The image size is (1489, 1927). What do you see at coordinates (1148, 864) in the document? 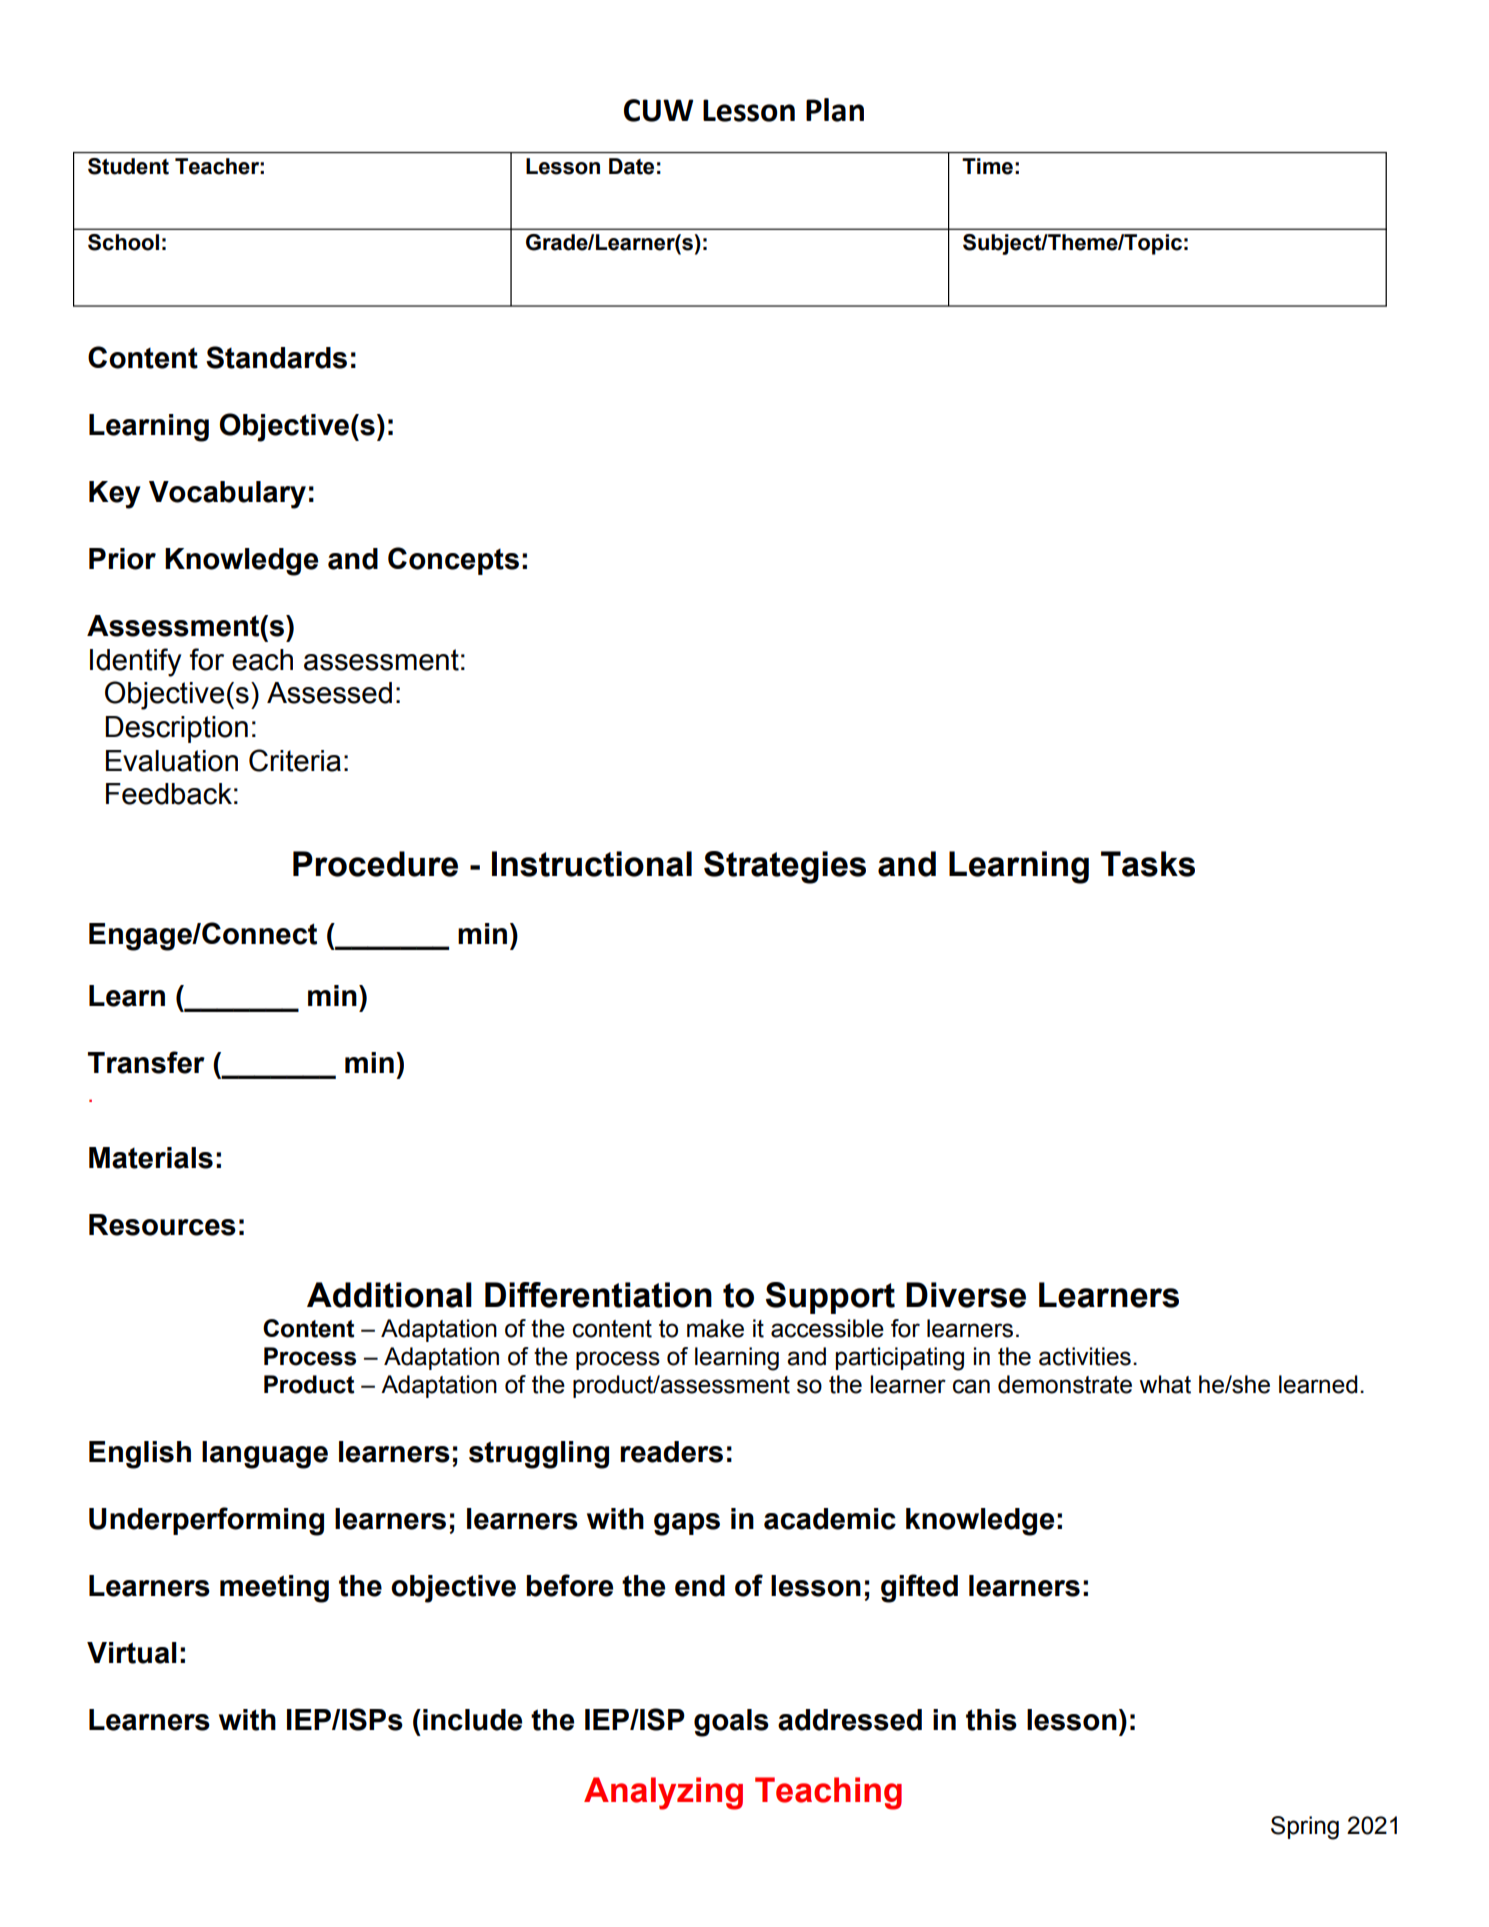
I see `Tasks` at bounding box center [1148, 864].
